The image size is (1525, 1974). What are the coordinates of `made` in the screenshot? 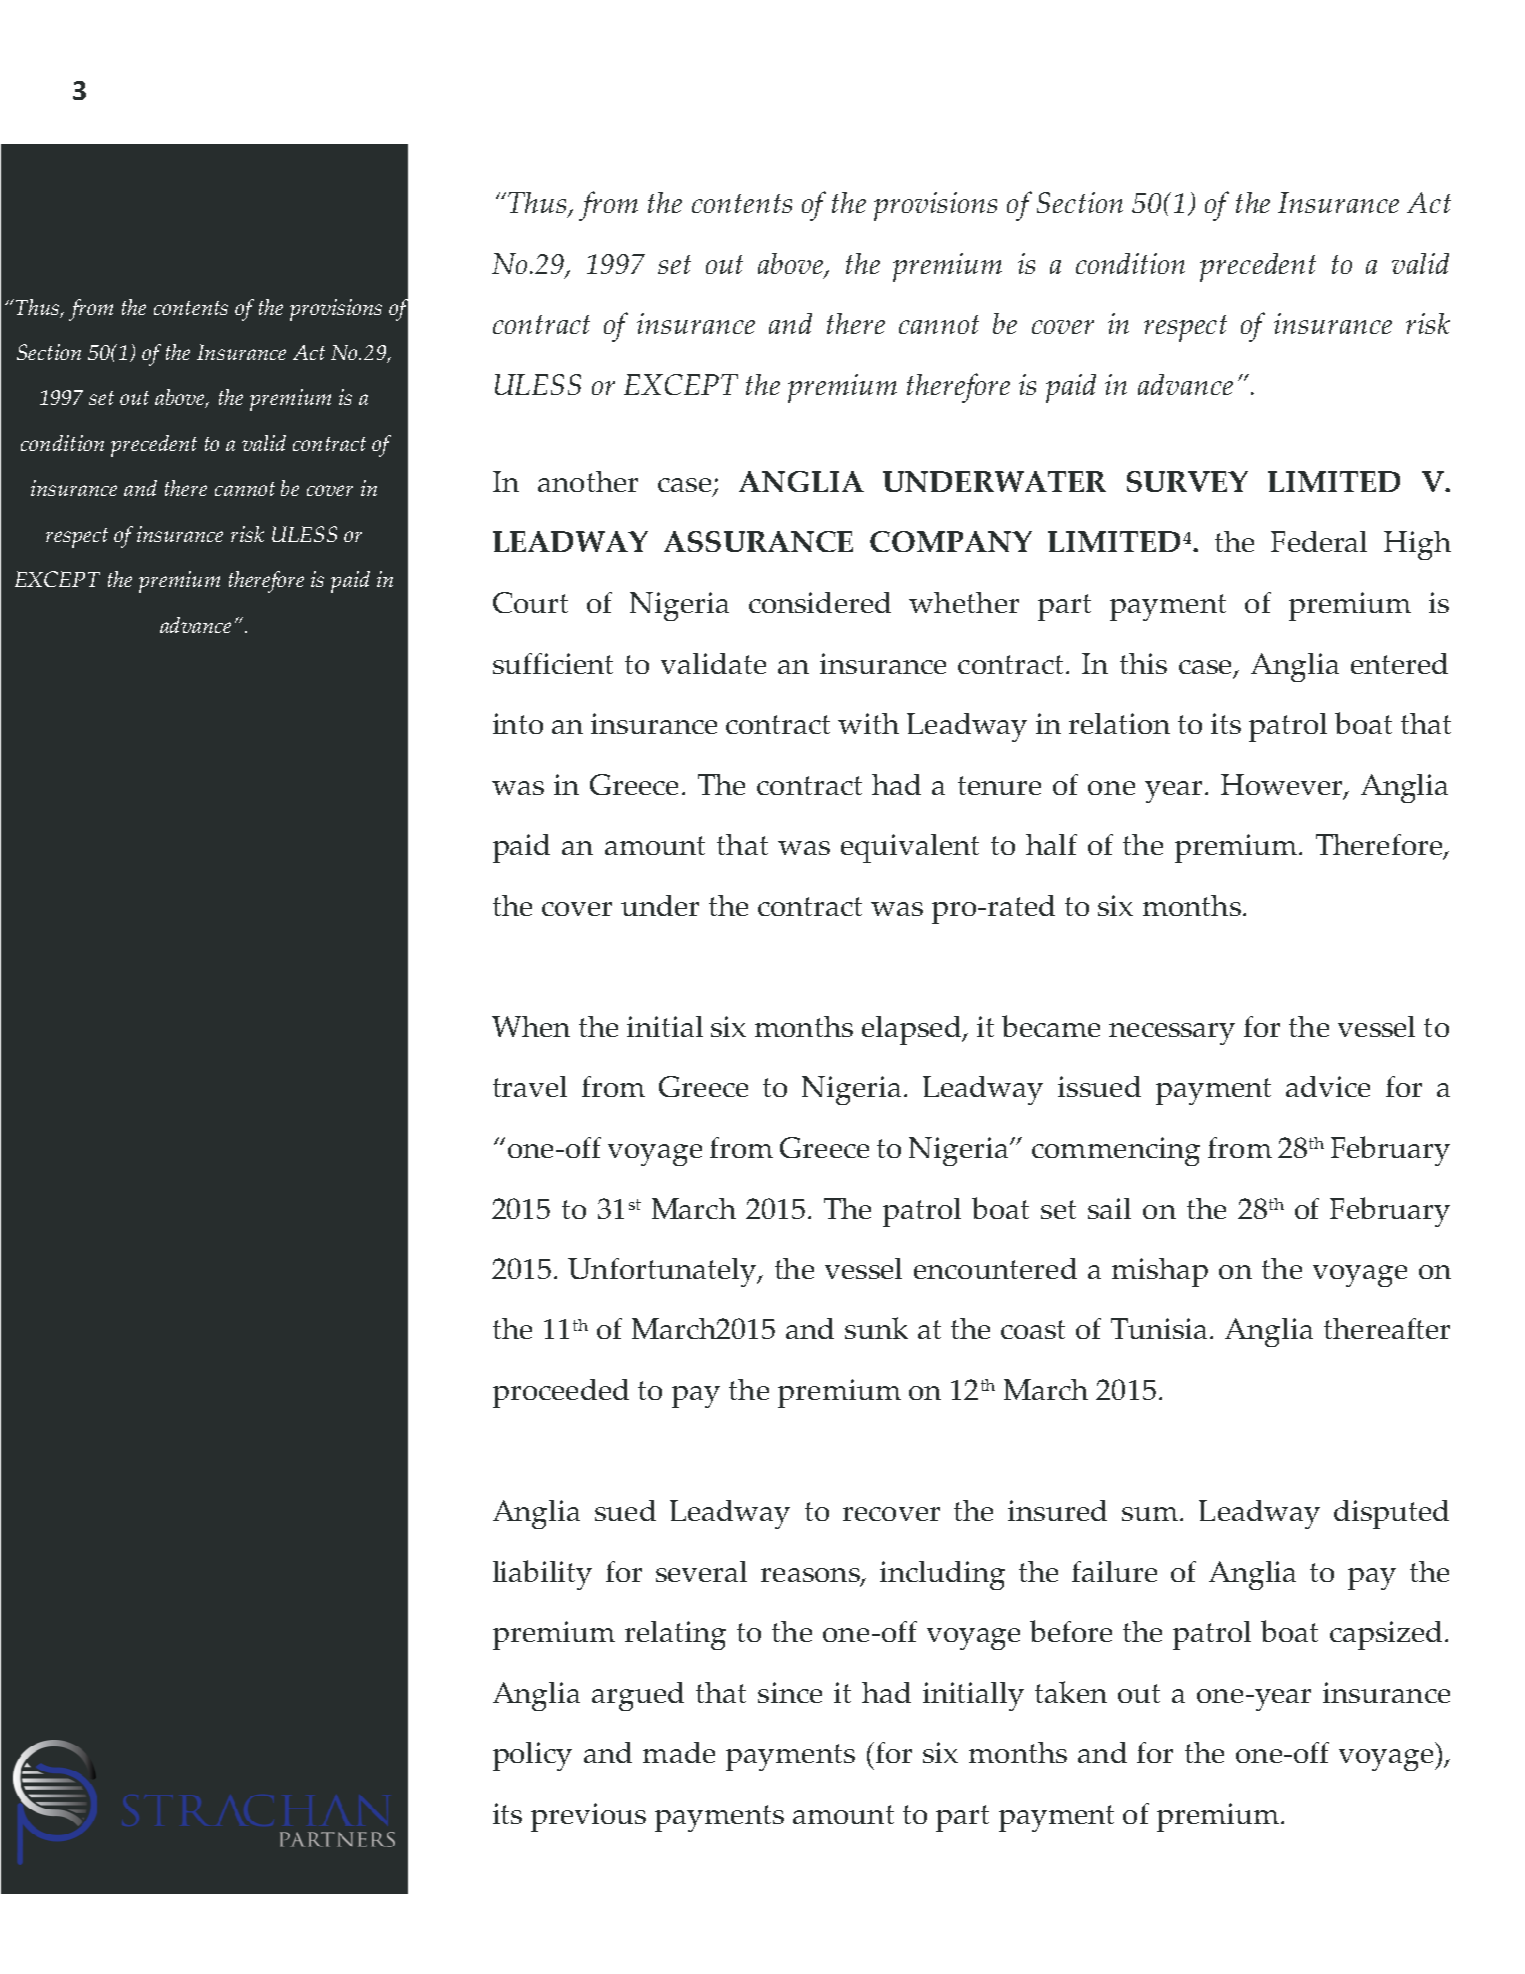 It's located at (679, 1752).
